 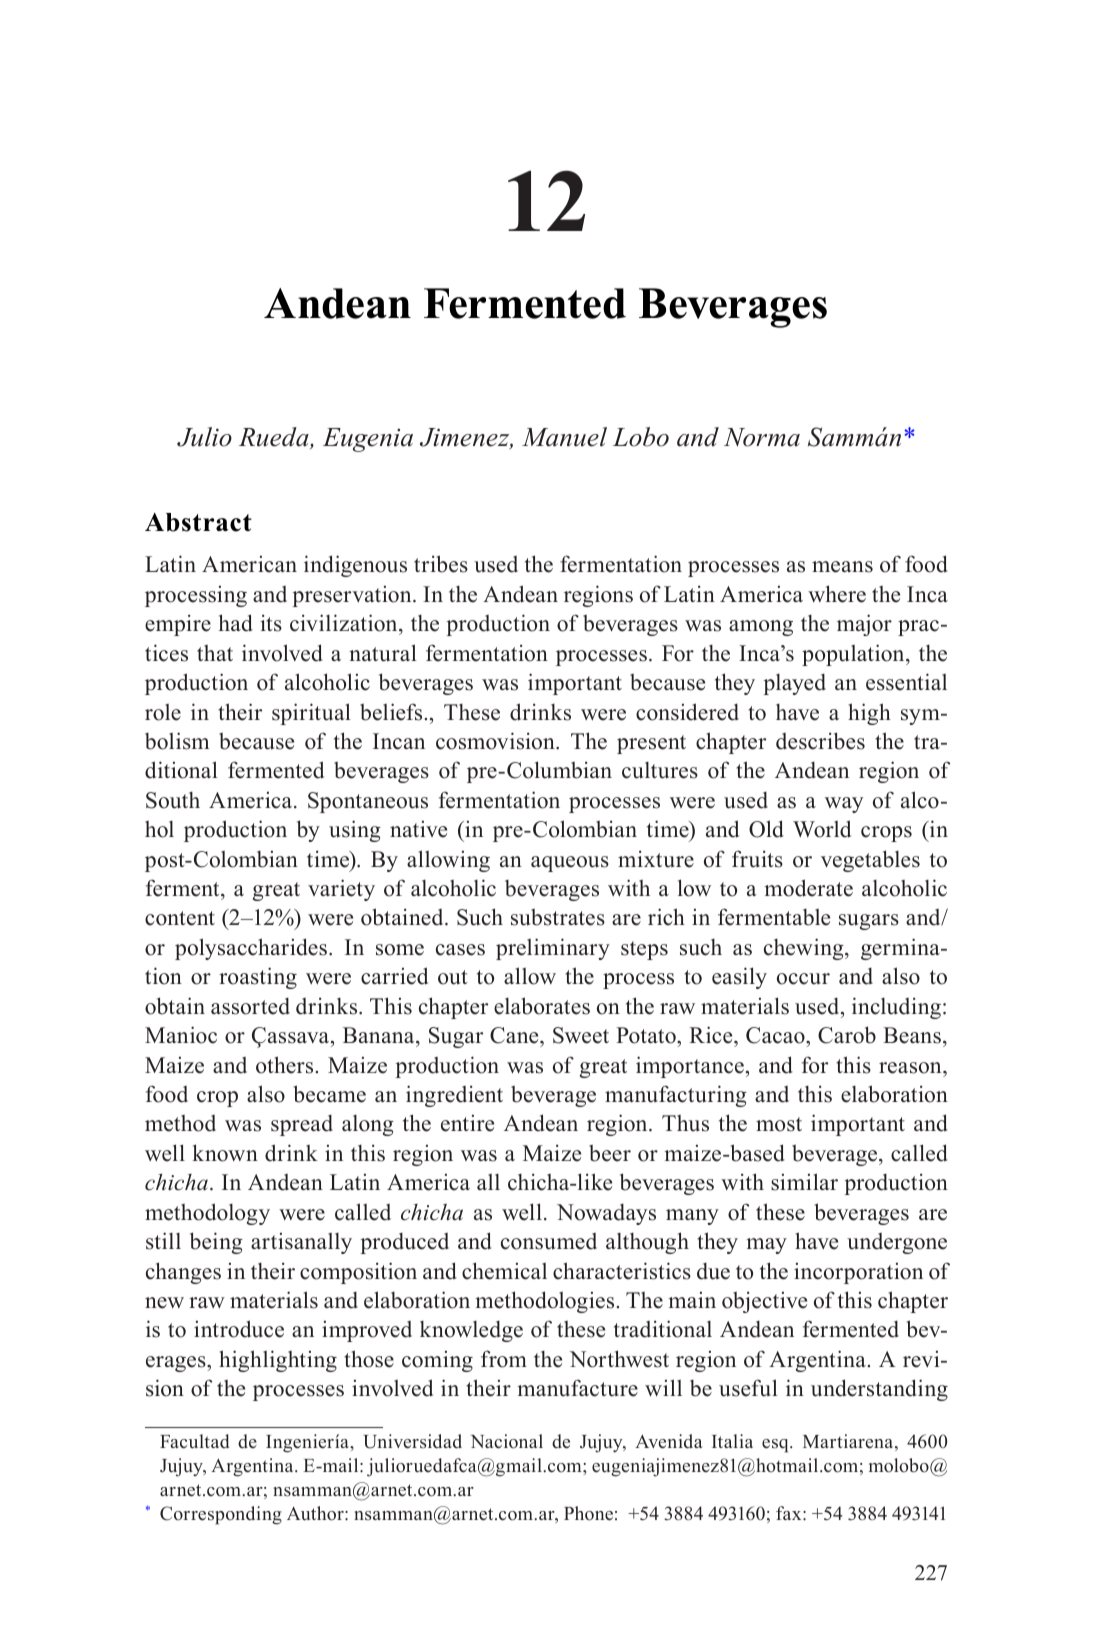 I want to click on Norma, so click(x=762, y=437).
